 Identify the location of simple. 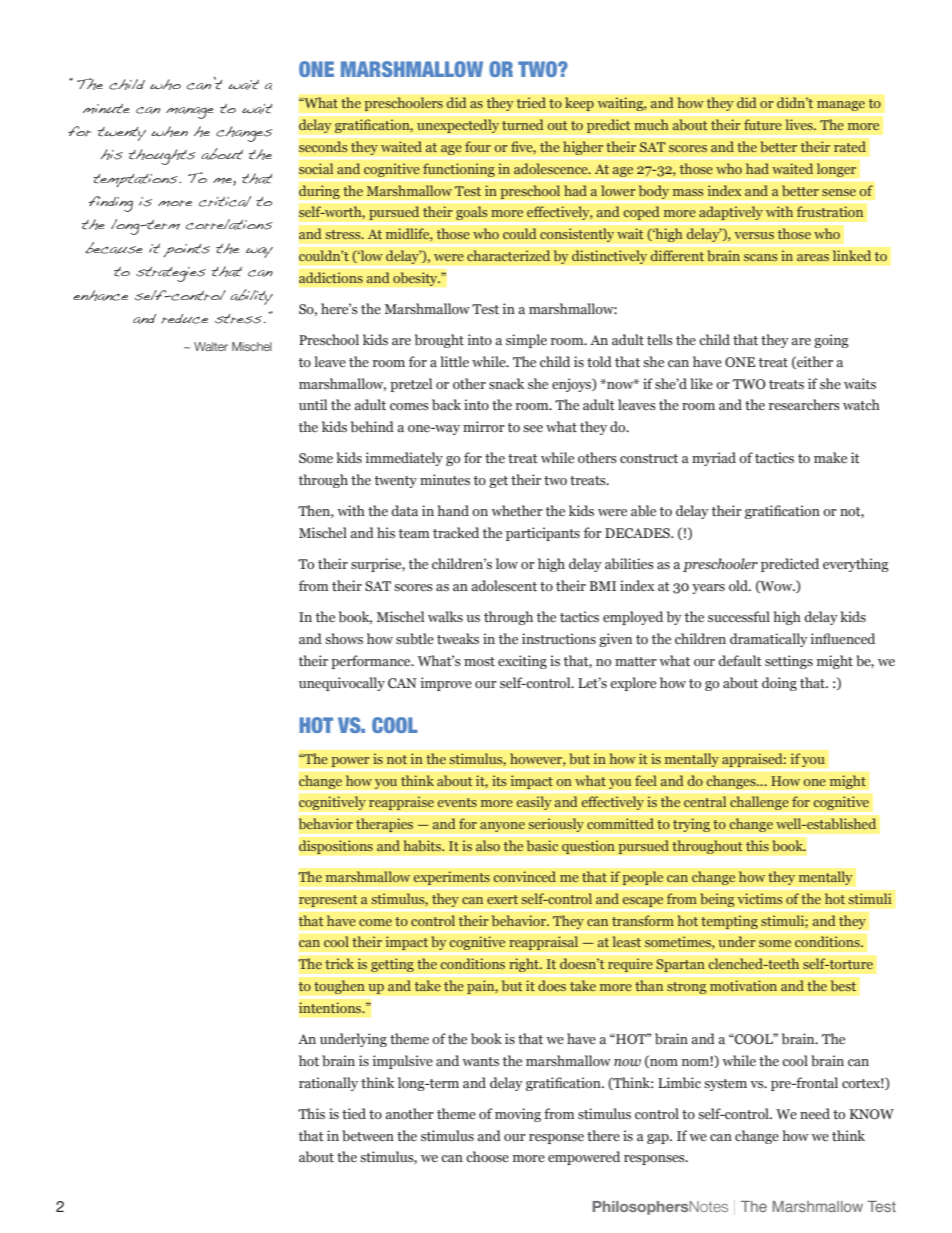
(526, 341).
